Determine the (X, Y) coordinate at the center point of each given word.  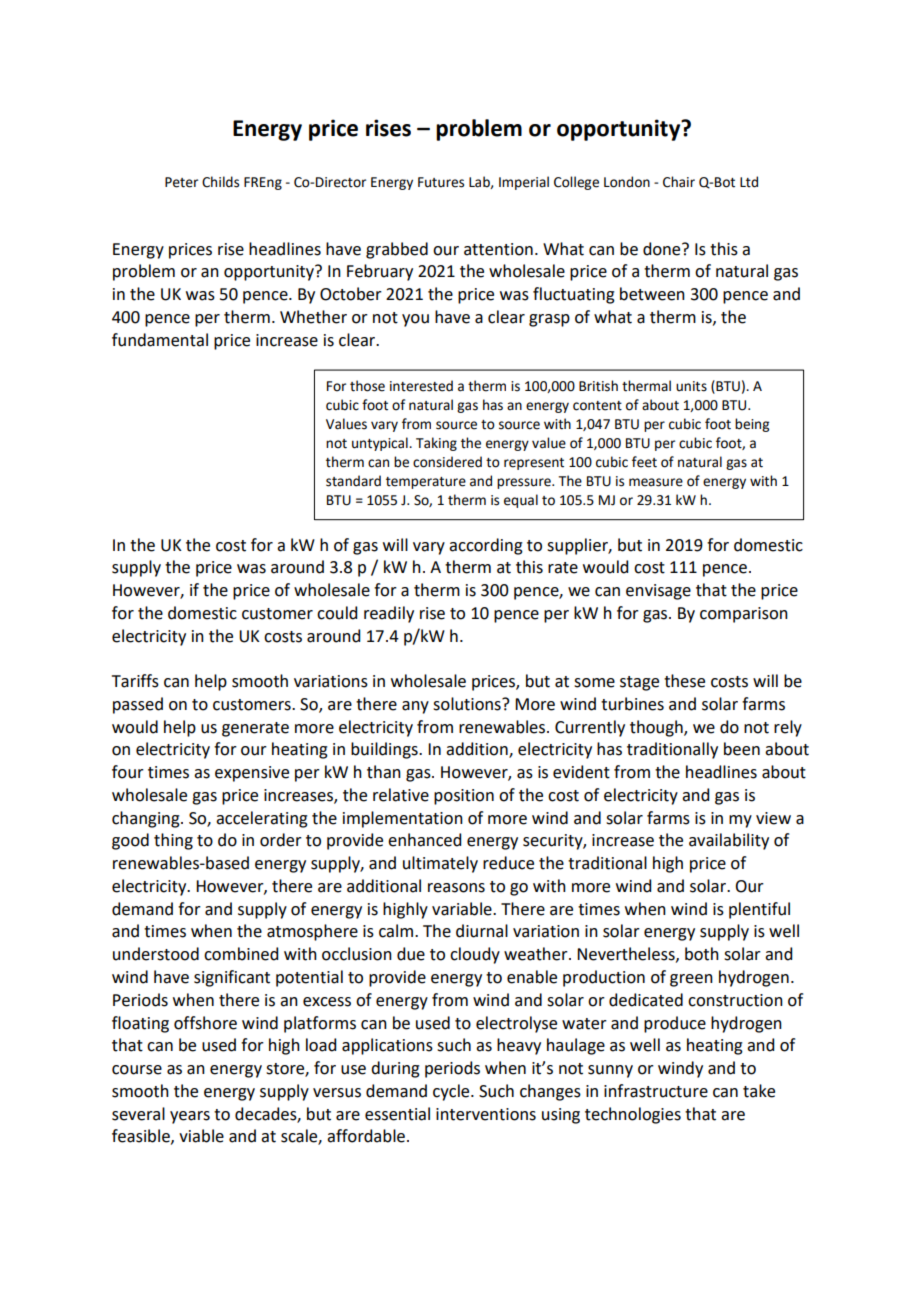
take (759, 1091)
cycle (452, 1092)
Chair (679, 182)
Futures (441, 182)
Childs (220, 182)
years (190, 1117)
